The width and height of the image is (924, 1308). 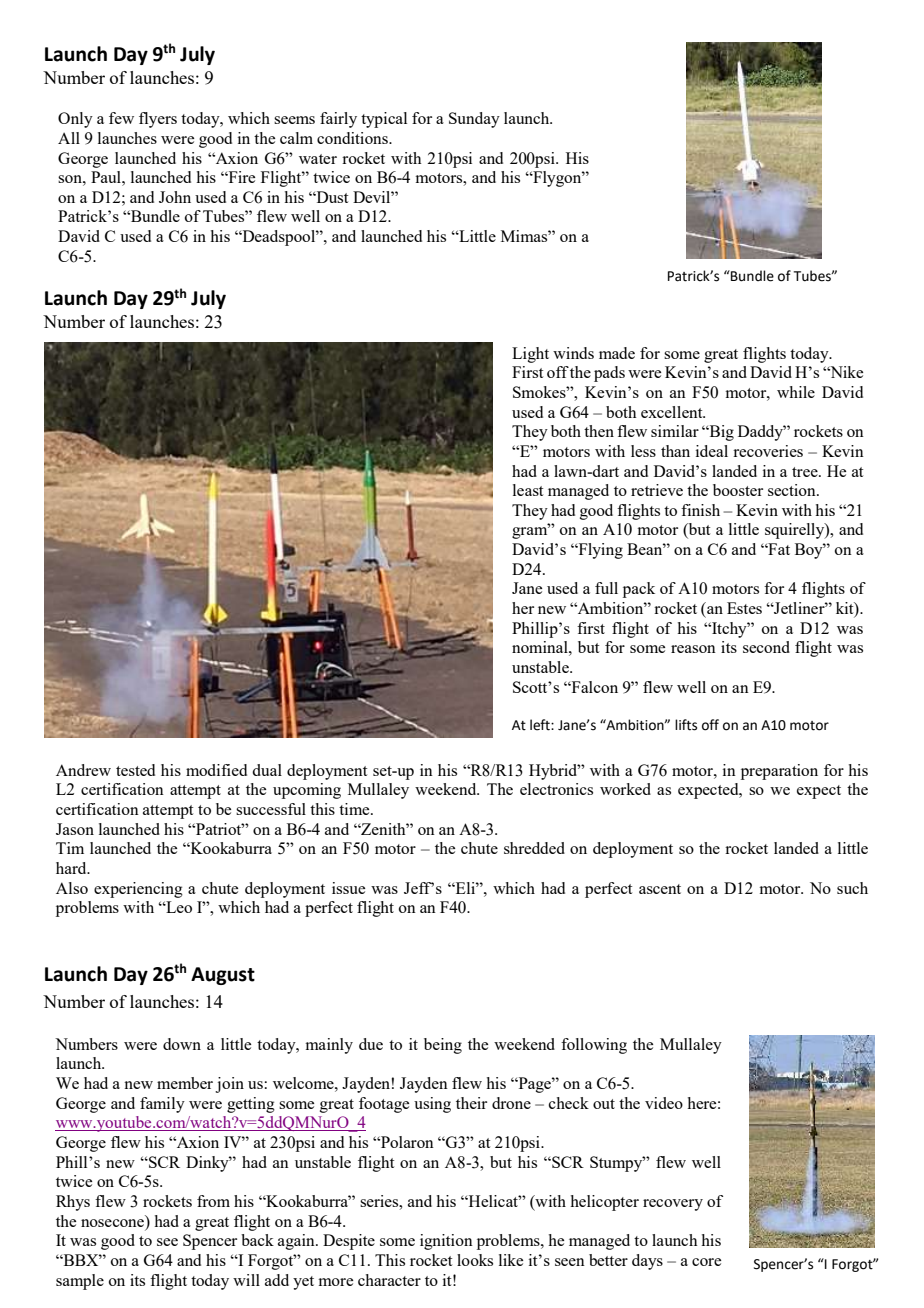 I want to click on Sunday, so click(x=474, y=120).
